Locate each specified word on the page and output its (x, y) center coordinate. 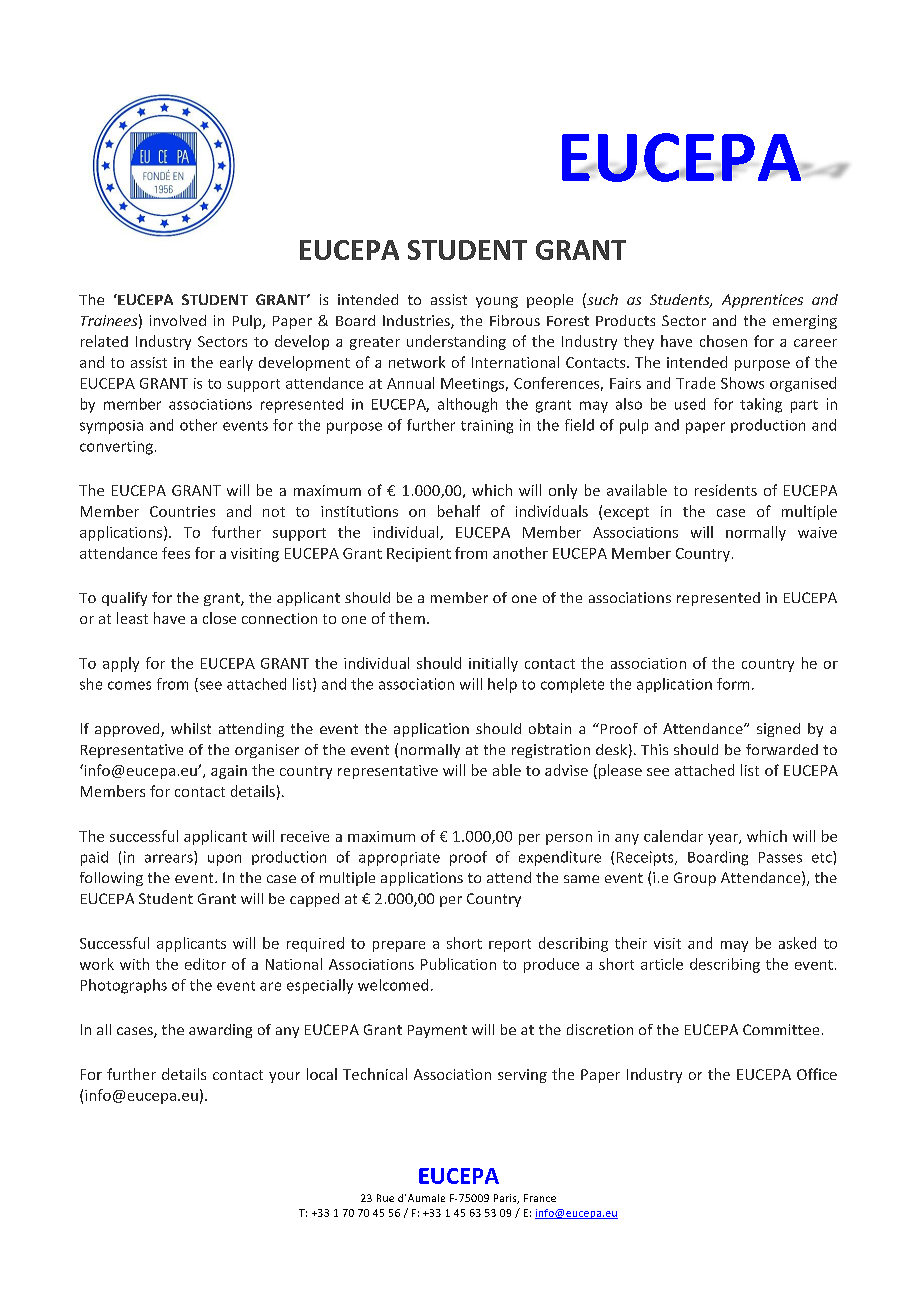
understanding (456, 342)
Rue (385, 1198)
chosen (723, 341)
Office (817, 1074)
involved (178, 320)
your (284, 1077)
